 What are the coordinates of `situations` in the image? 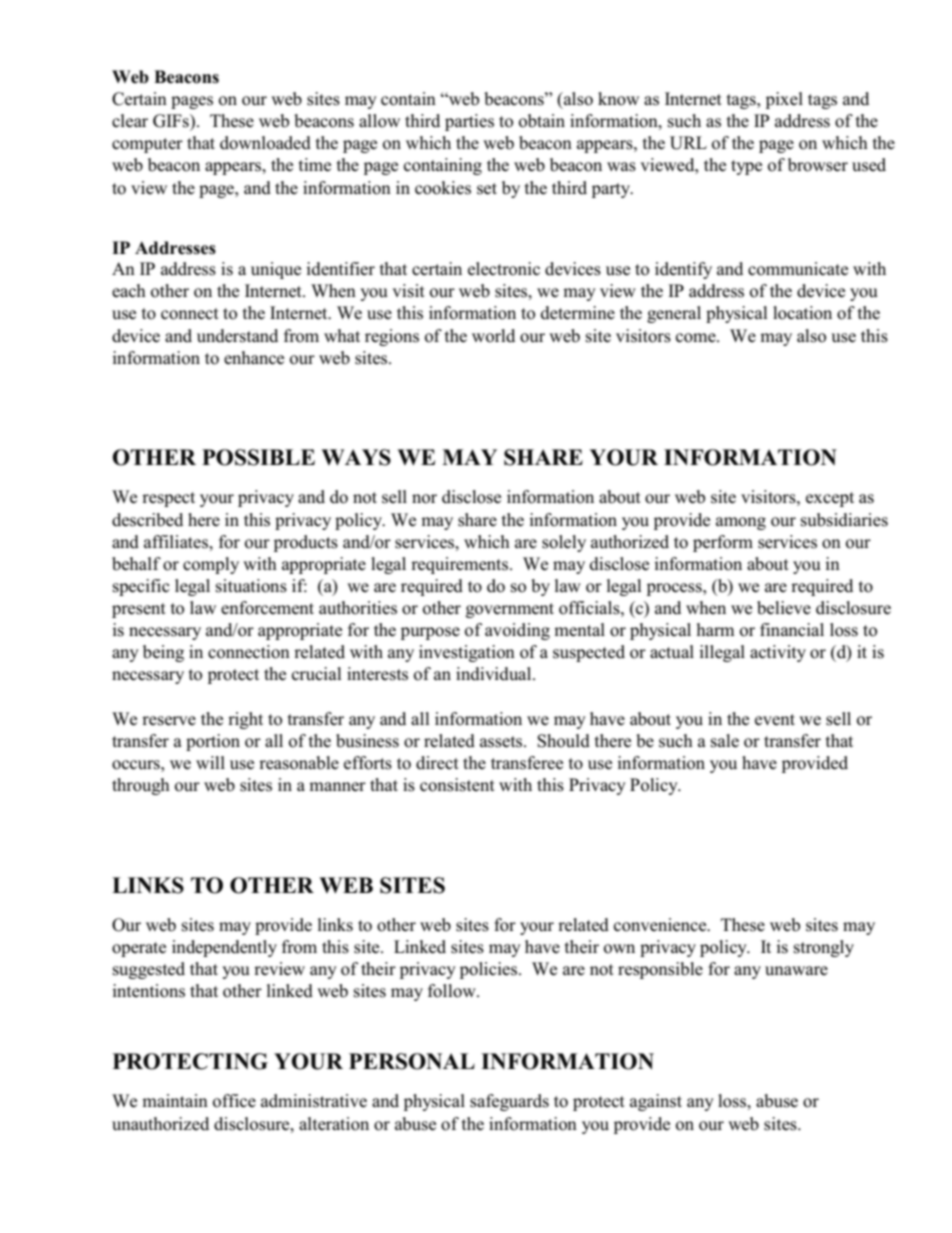 It's located at (251, 586).
